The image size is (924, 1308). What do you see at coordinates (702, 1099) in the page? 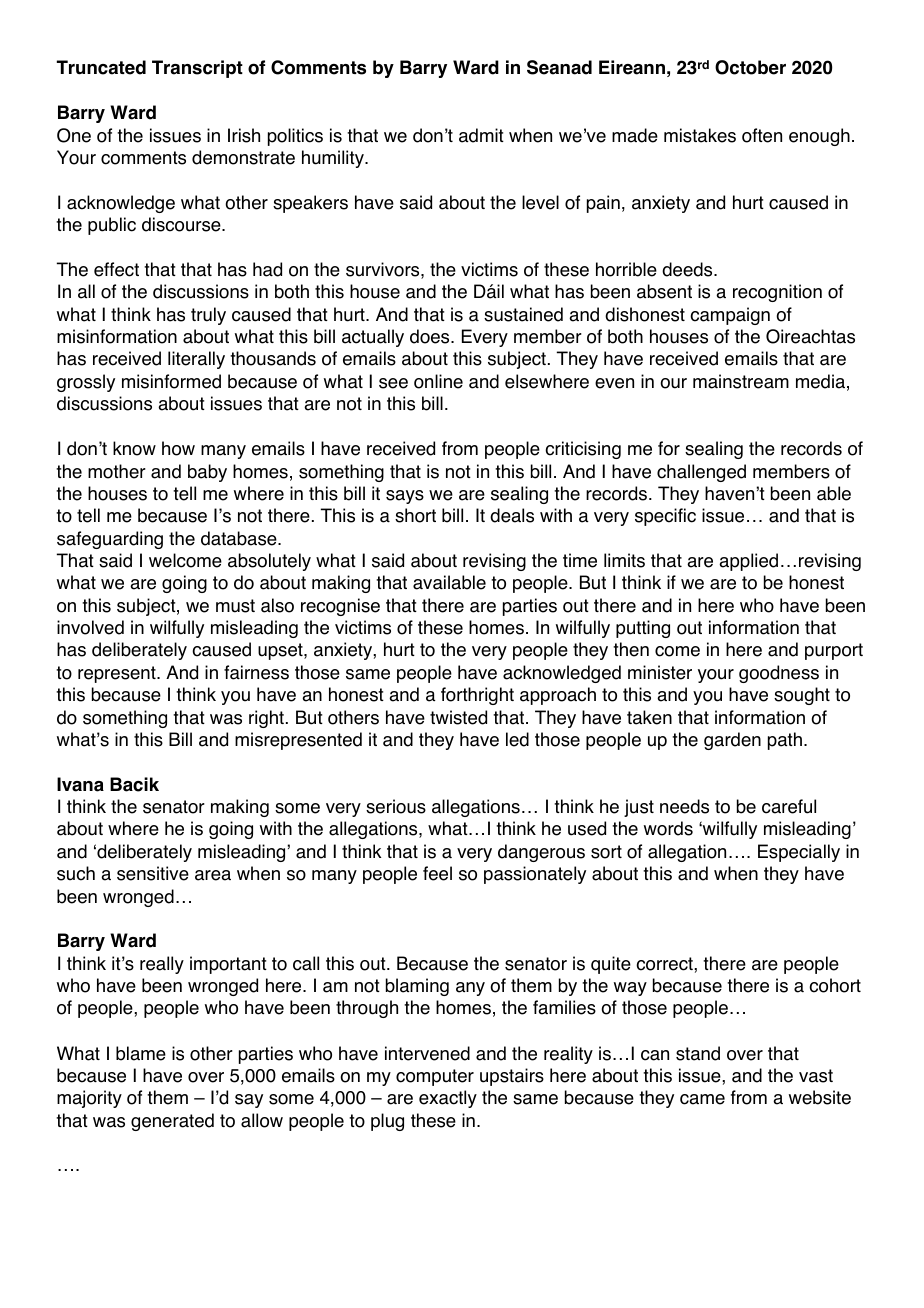
I see `came` at bounding box center [702, 1099].
